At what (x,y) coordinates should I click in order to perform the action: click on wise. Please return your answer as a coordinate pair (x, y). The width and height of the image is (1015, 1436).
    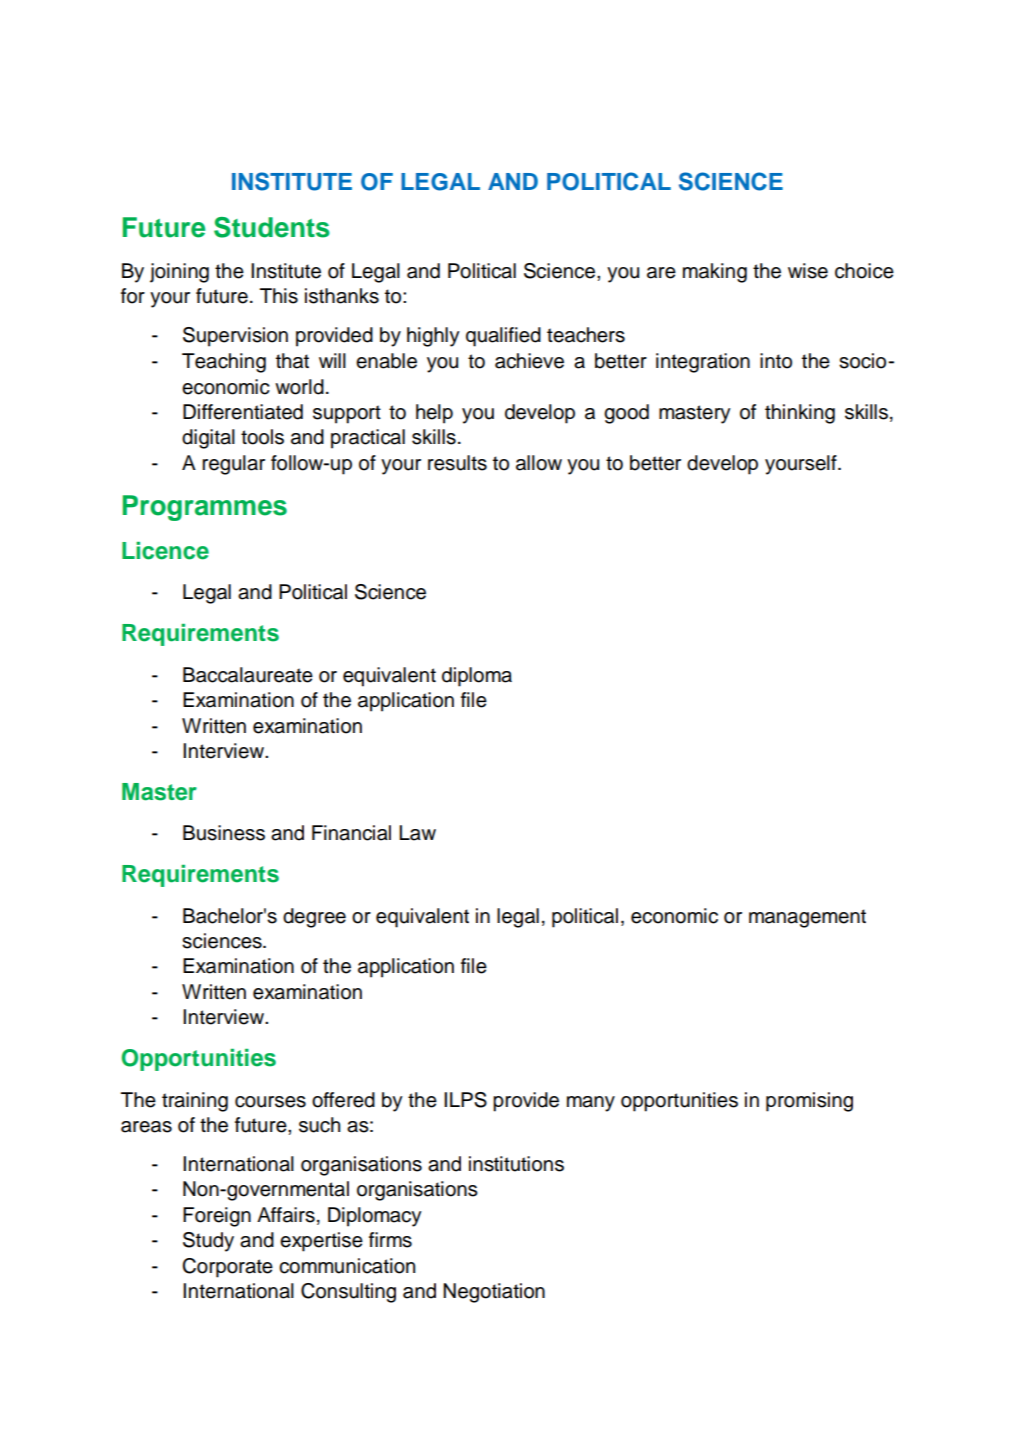
    Looking at the image, I should click on (808, 271).
